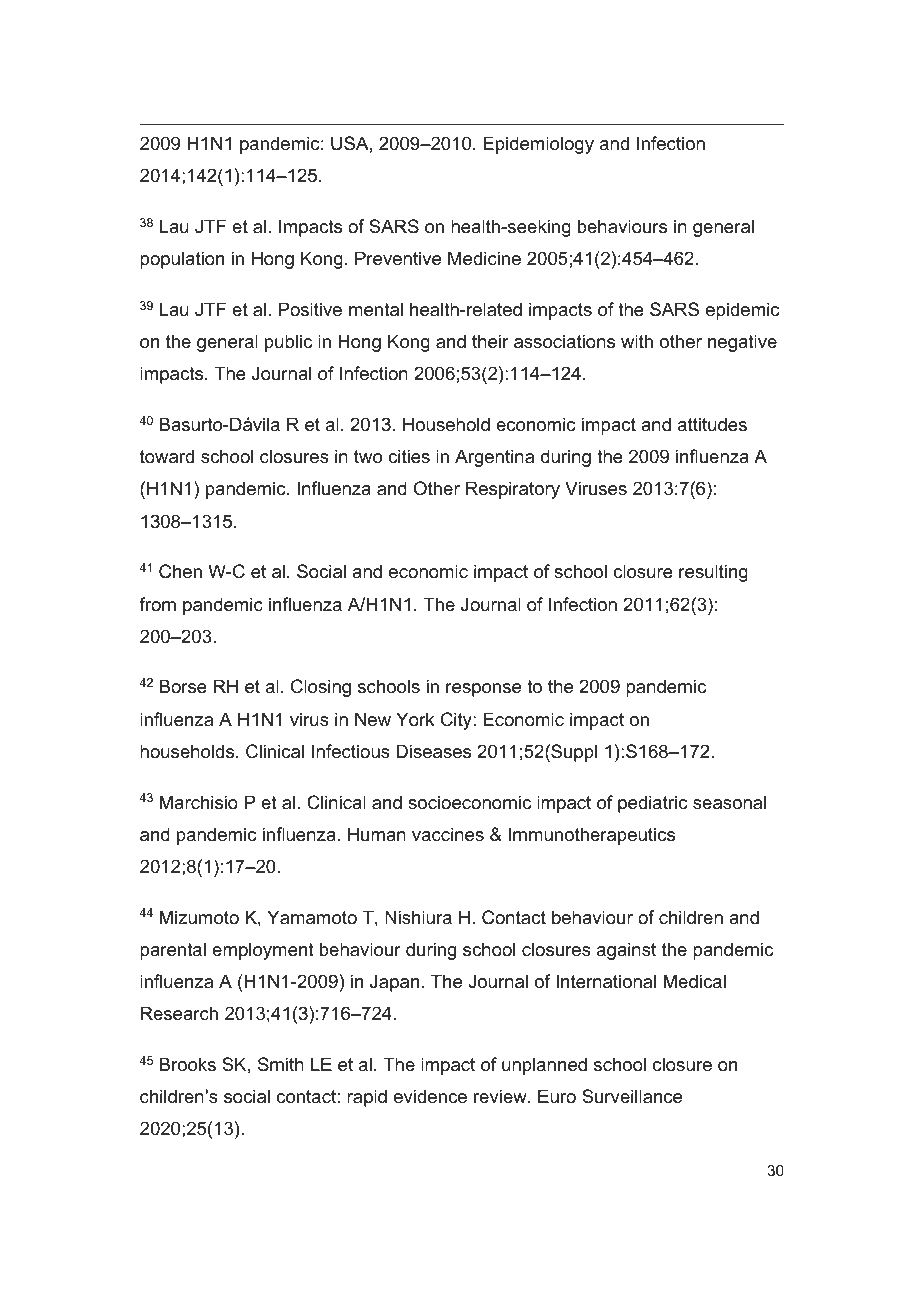 Image resolution: width=924 pixels, height=1308 pixels. Describe the element at coordinates (188, 1064) in the page. I see `Brooks` at that location.
